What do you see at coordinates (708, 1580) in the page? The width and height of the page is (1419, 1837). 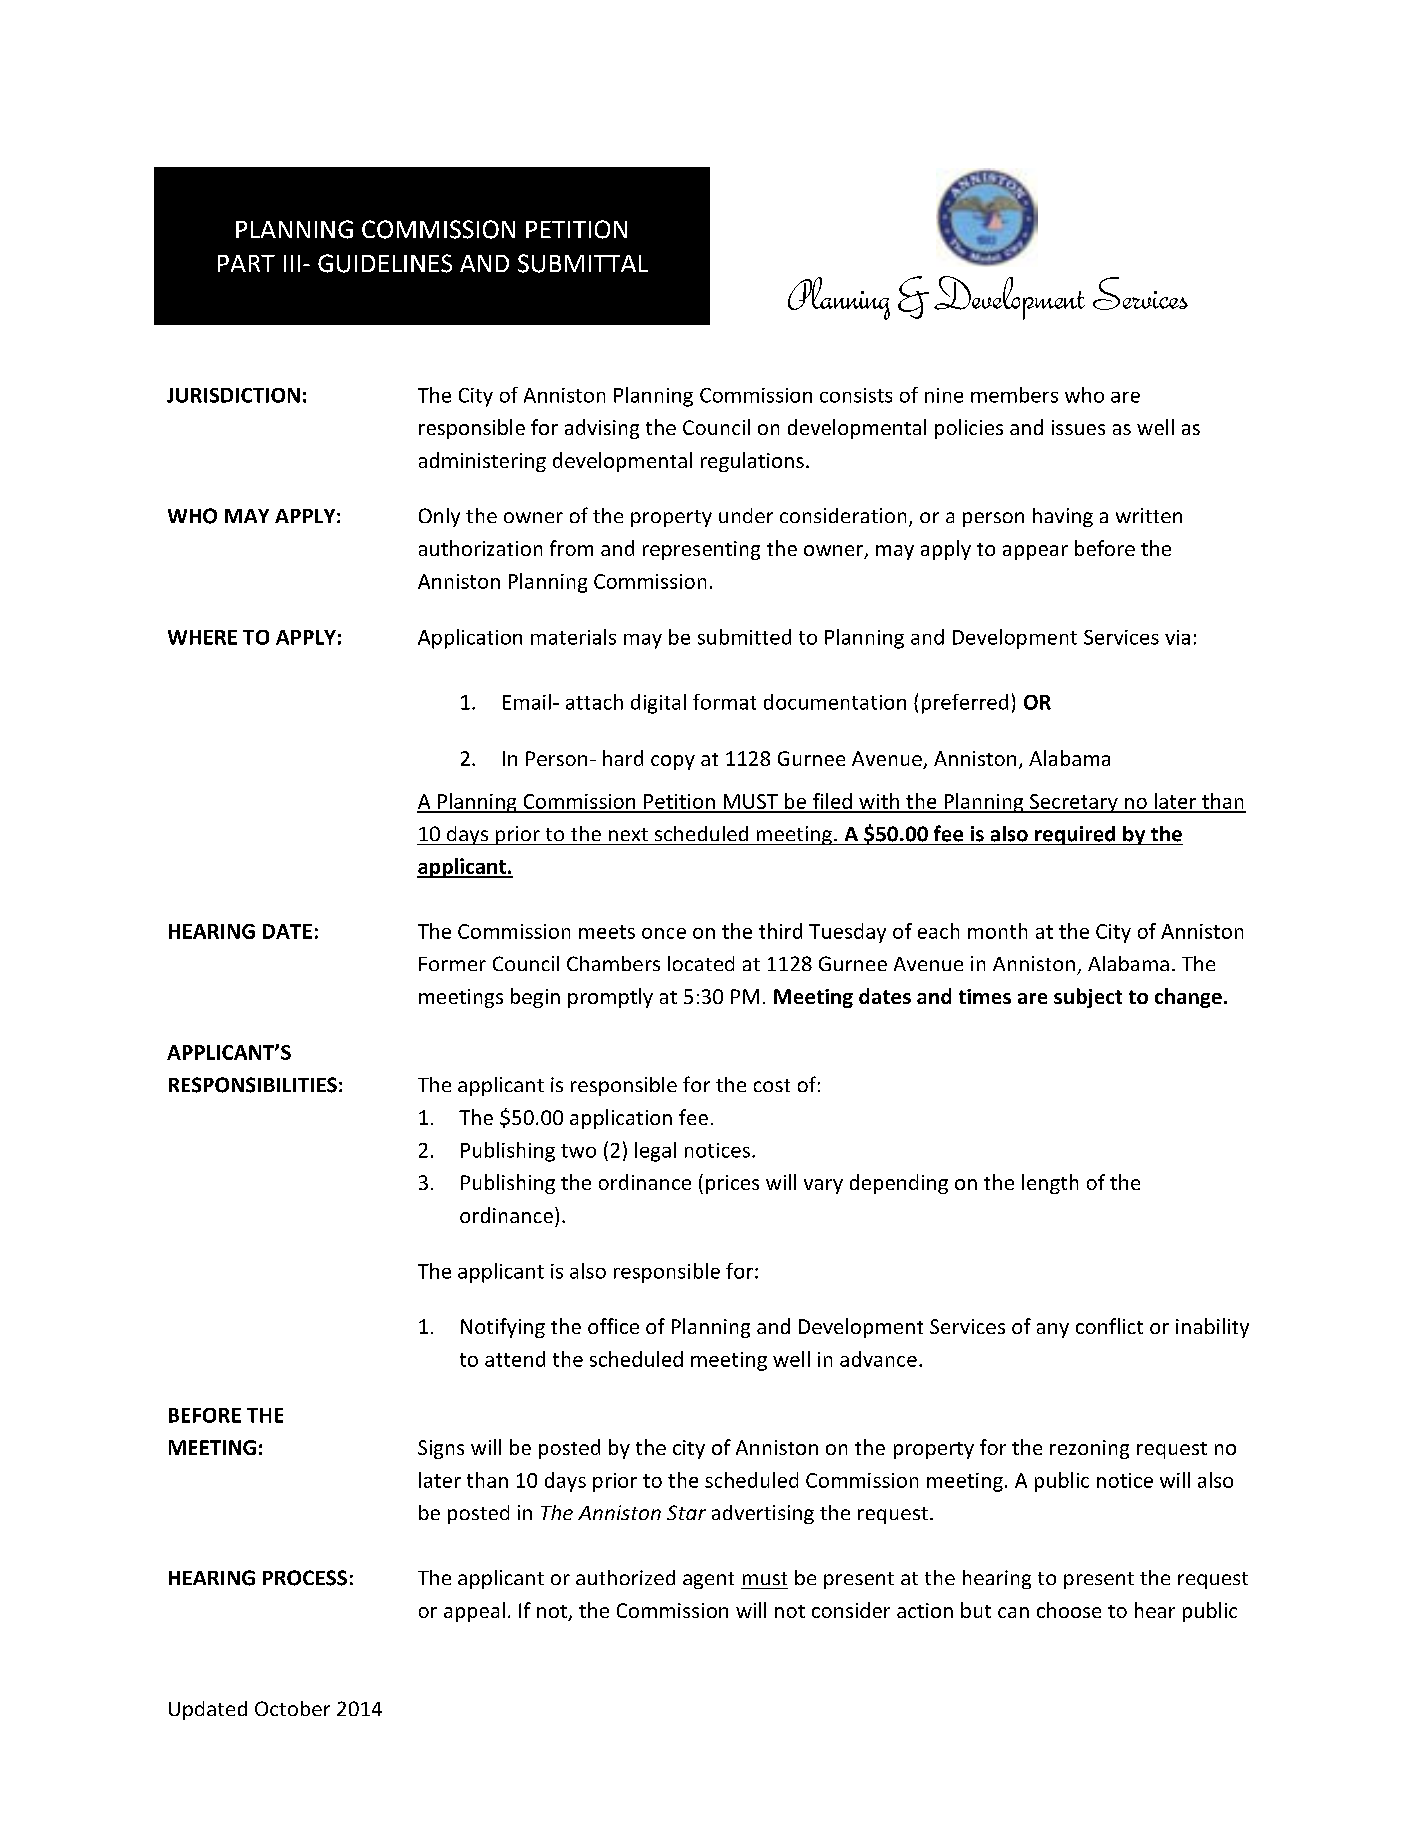 I see `agent` at bounding box center [708, 1580].
